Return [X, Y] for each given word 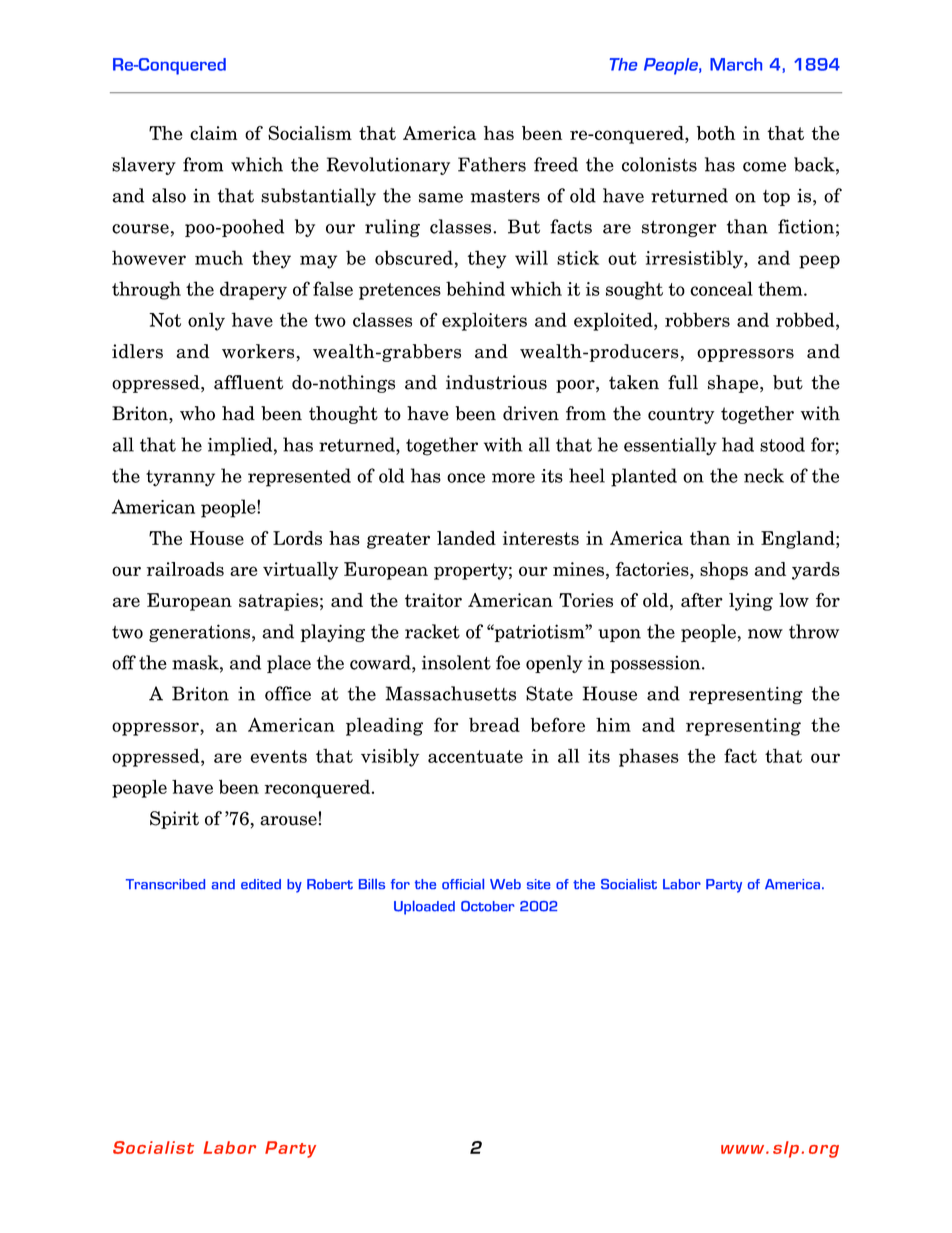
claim [213, 133]
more [513, 478]
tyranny [180, 478]
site [539, 884]
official [463, 884]
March [736, 64]
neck [764, 475]
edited [261, 884]
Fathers [492, 164]
